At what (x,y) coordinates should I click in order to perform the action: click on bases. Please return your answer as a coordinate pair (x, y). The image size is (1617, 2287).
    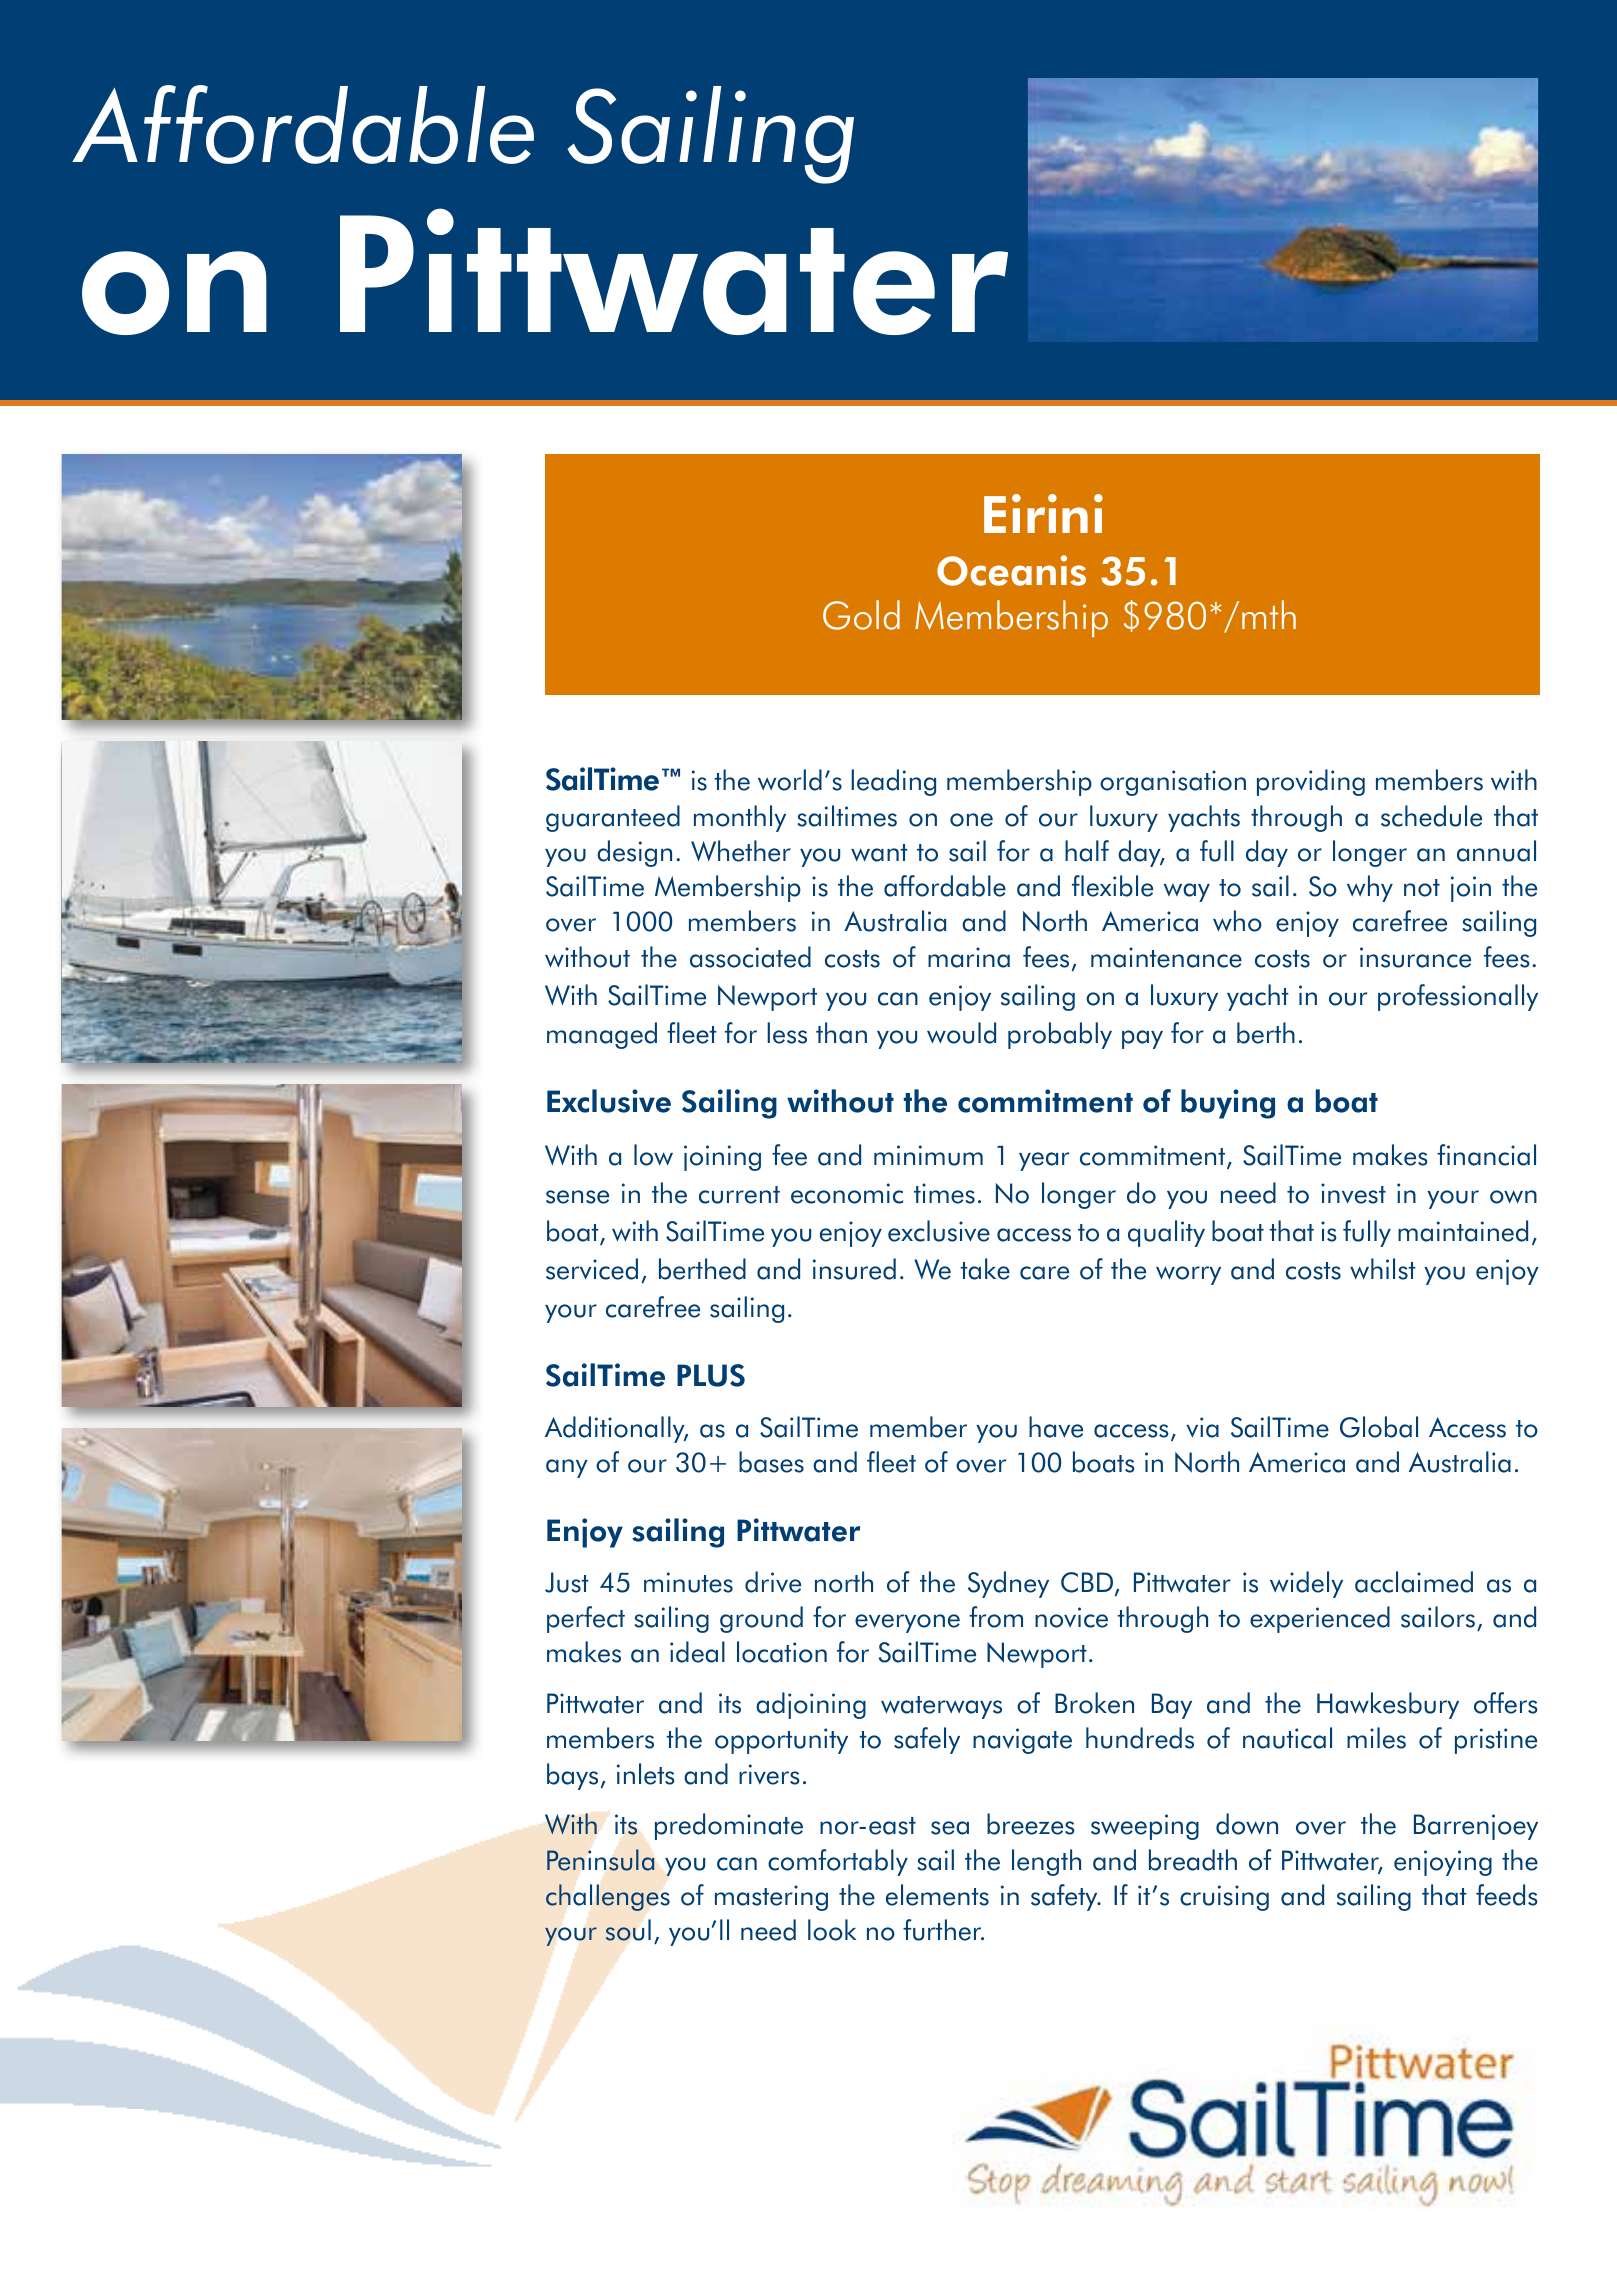
    Looking at the image, I should click on (771, 1462).
